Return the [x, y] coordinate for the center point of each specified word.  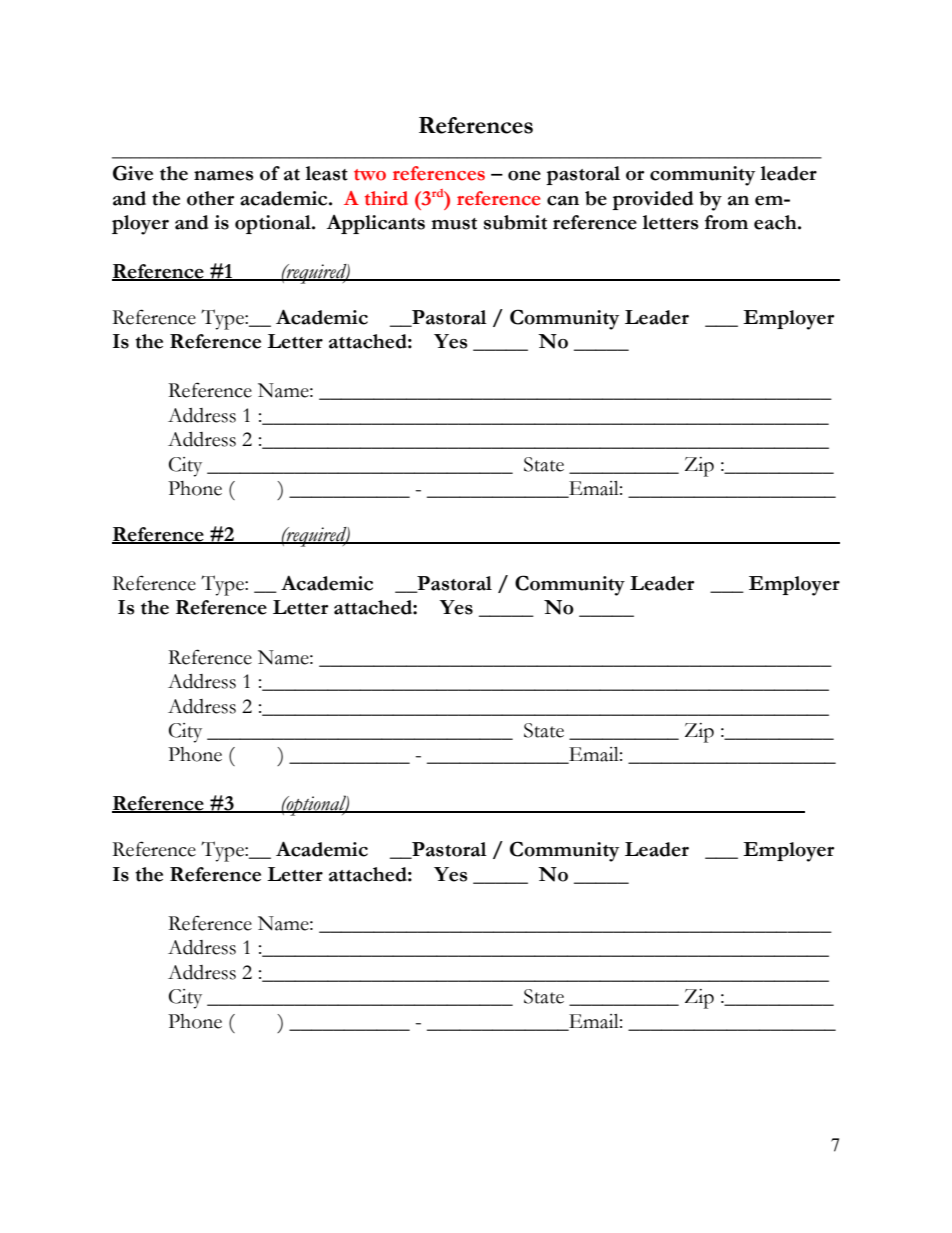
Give [133, 173]
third [386, 198]
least [326, 173]
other [210, 198]
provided [652, 200]
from [726, 222]
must [454, 224]
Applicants [375, 224]
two [370, 175]
